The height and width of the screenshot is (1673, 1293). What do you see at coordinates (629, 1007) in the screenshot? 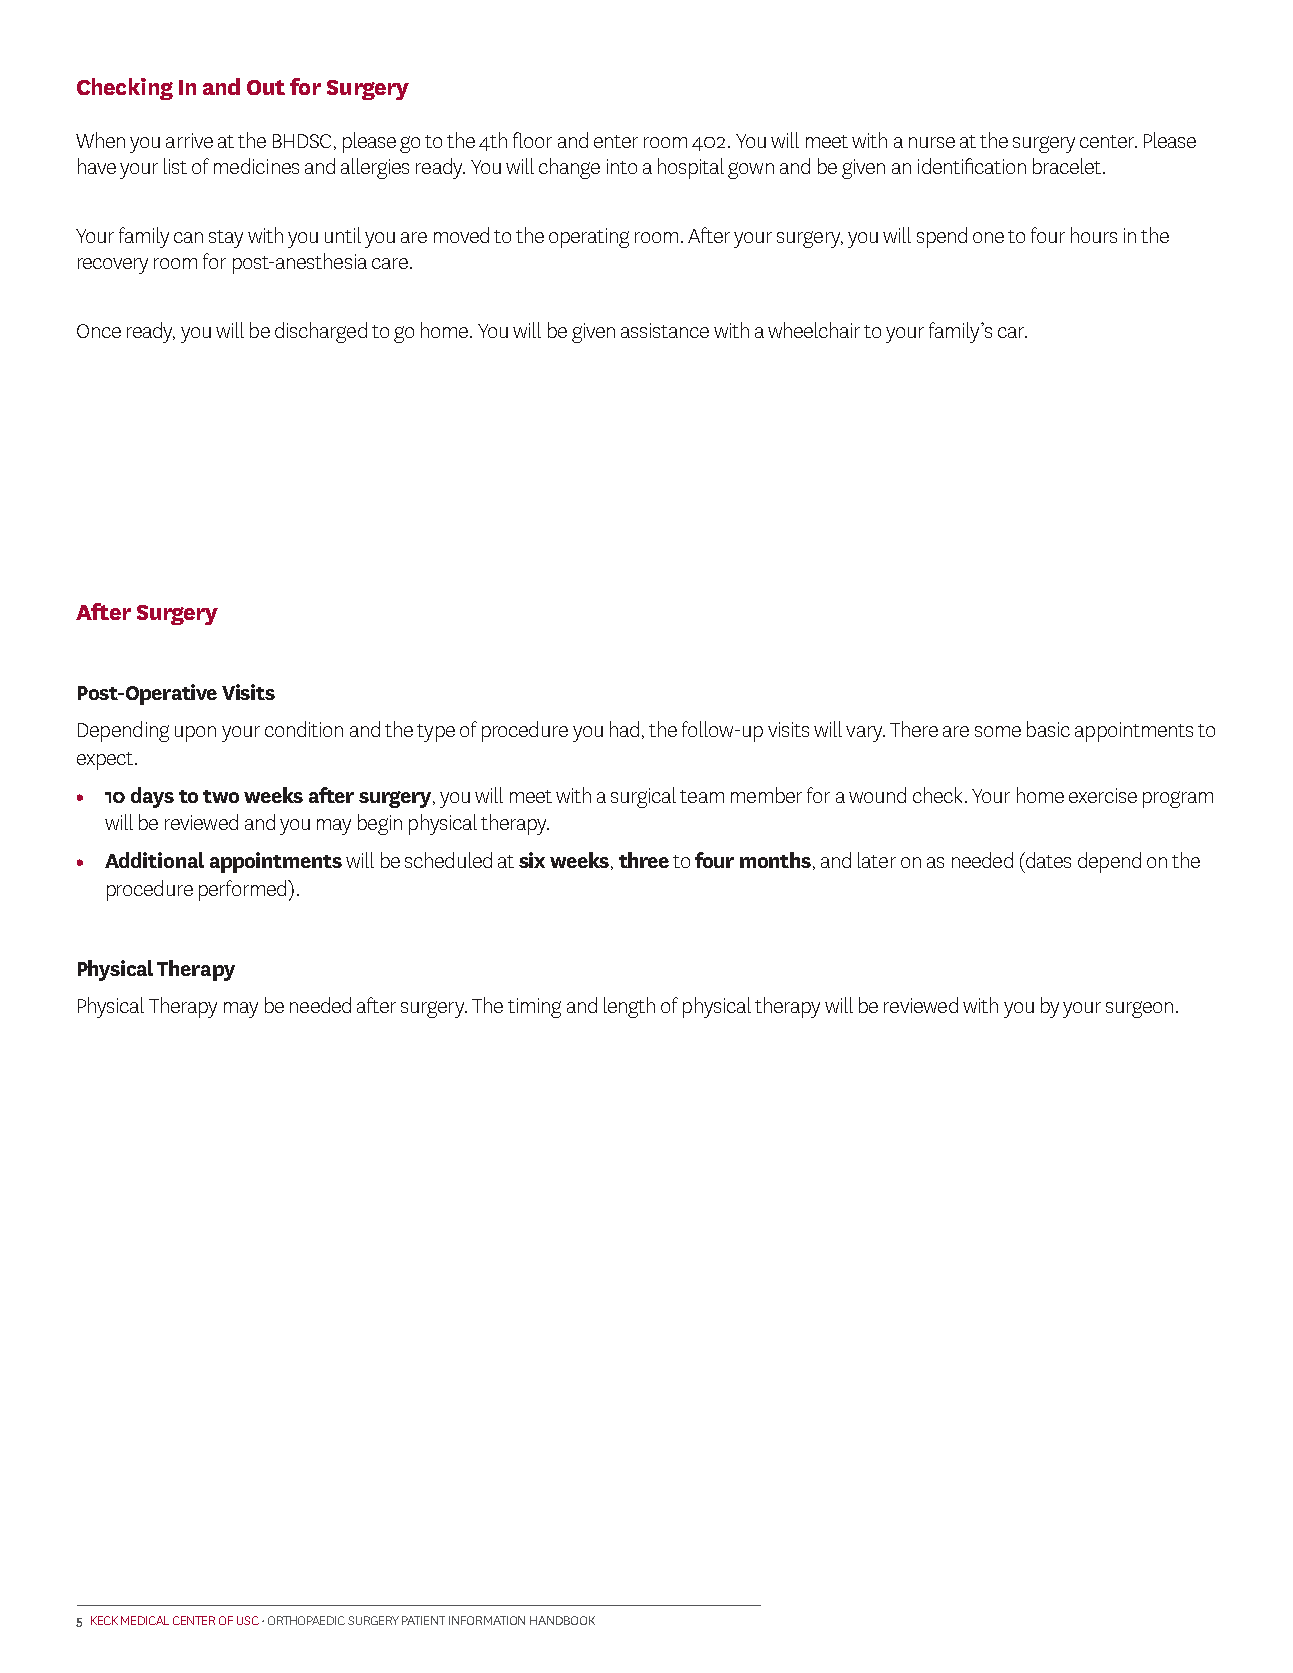
I see `length` at bounding box center [629, 1007].
